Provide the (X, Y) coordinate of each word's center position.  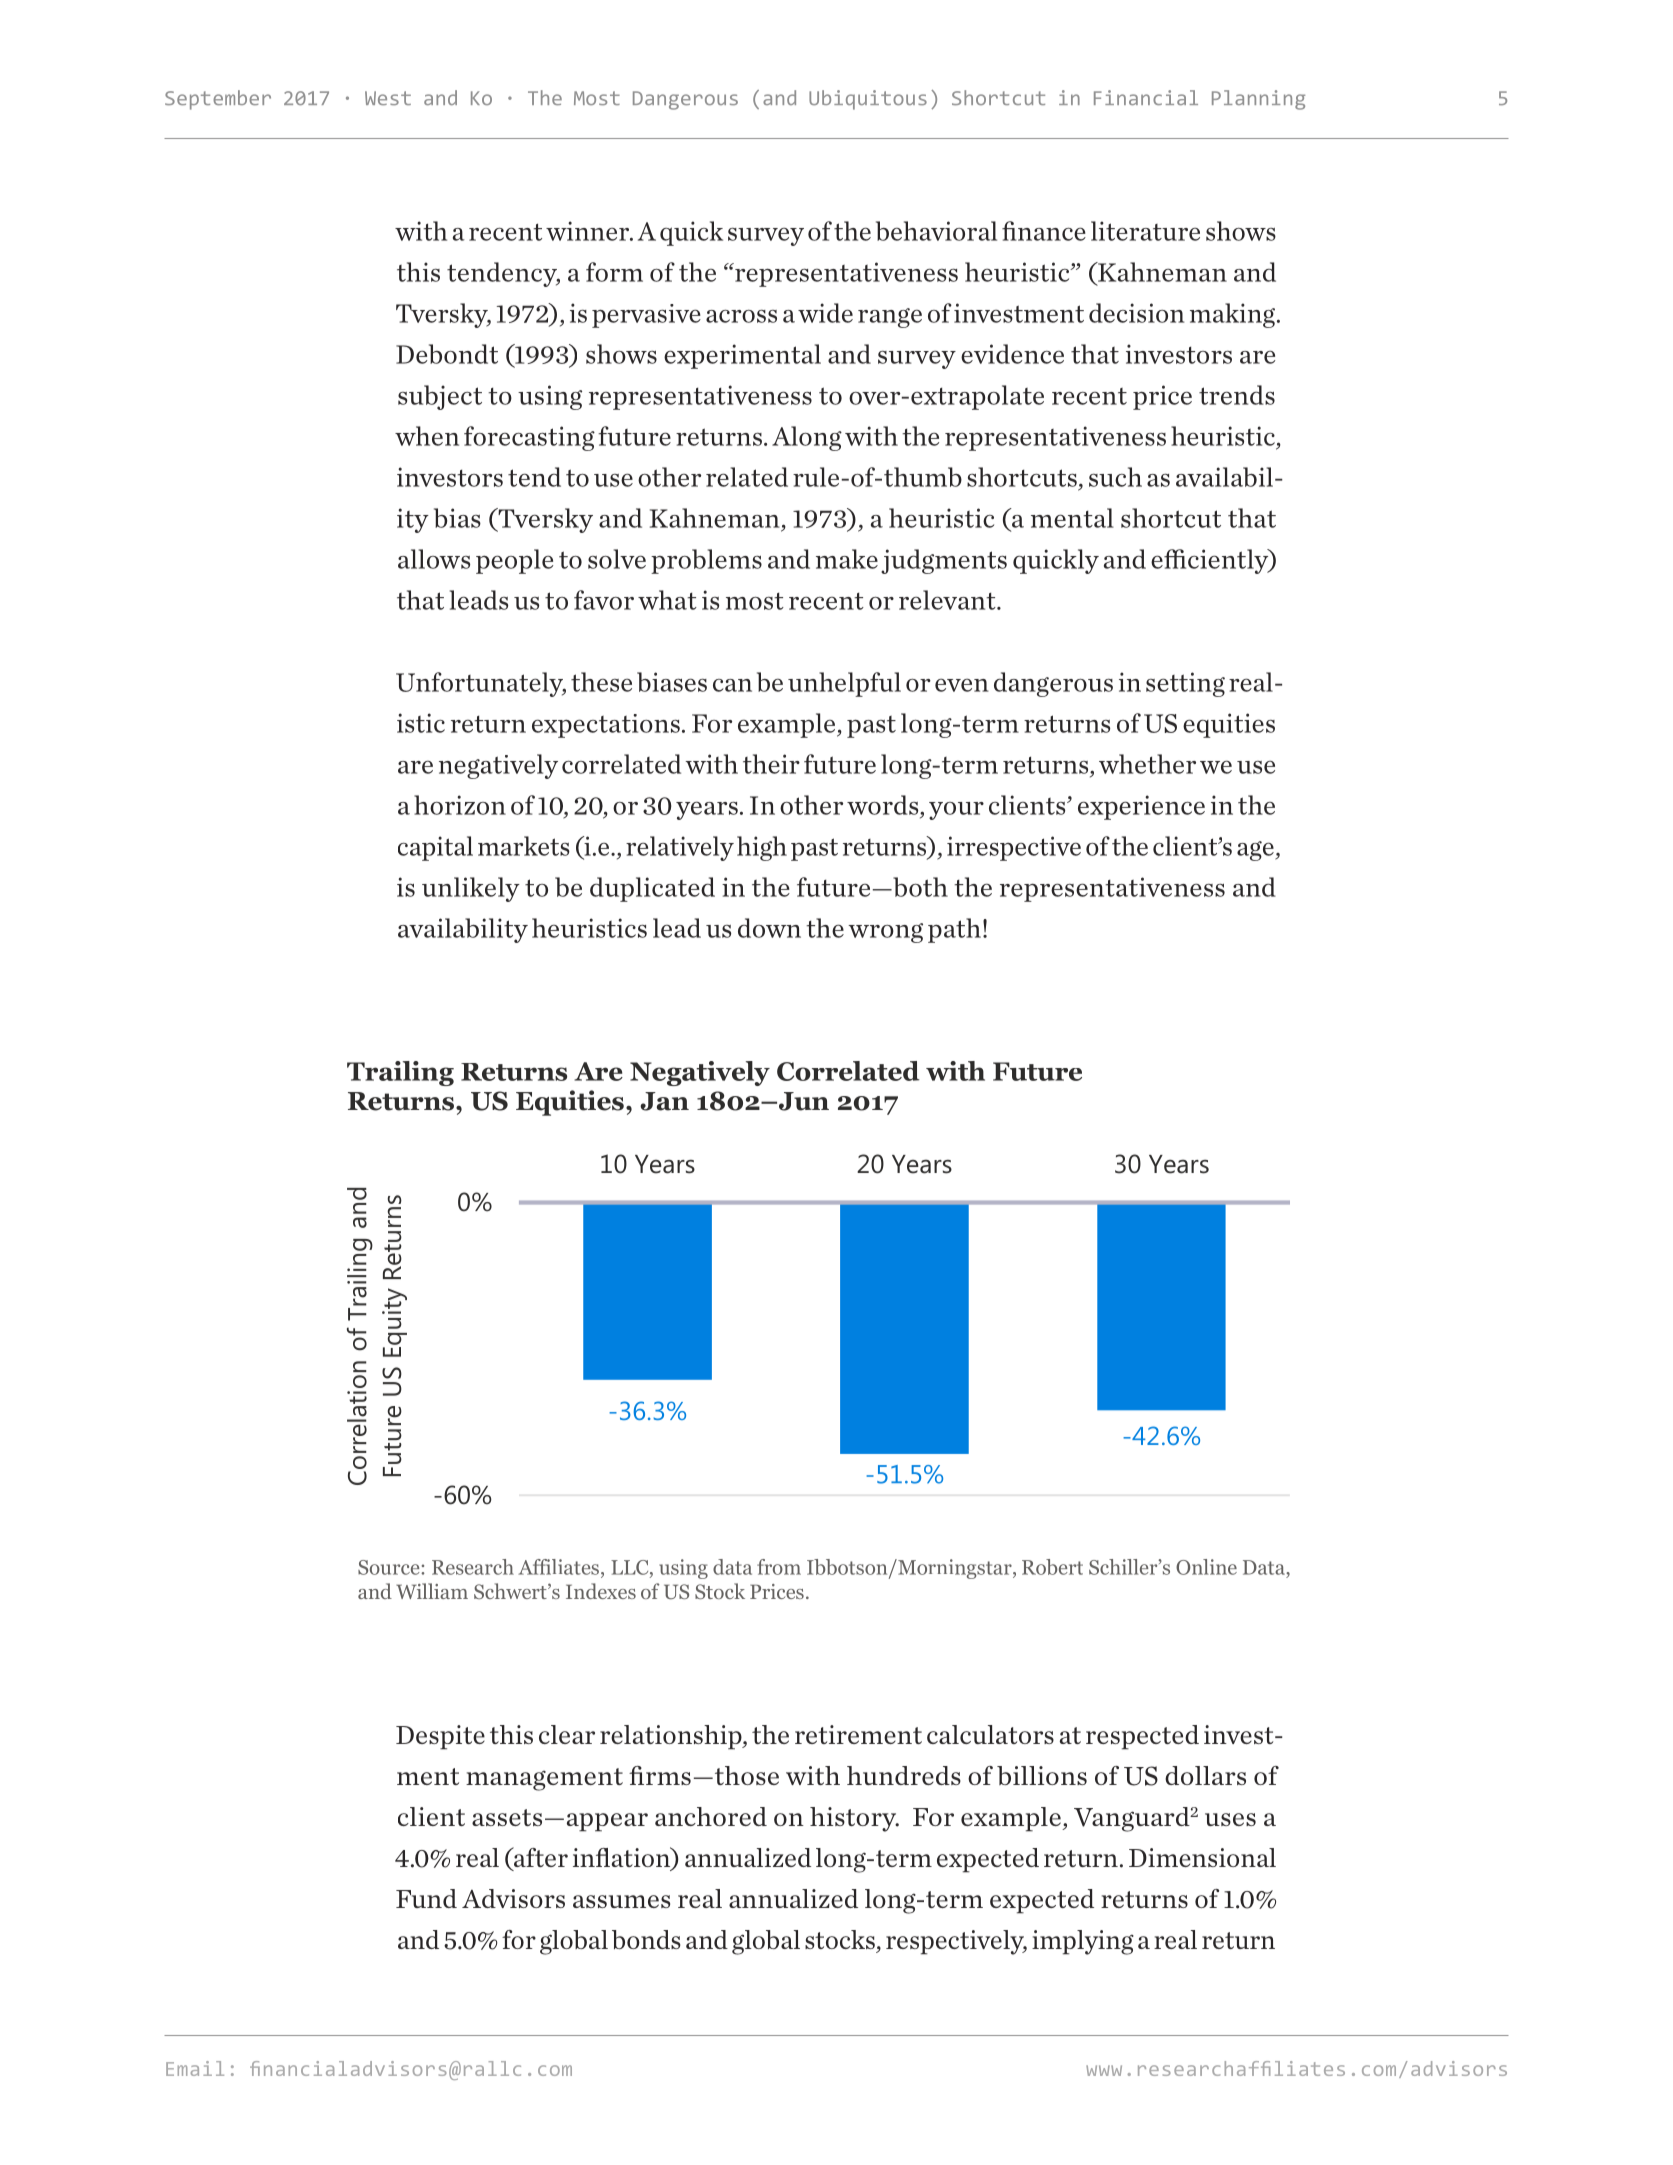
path (954, 930)
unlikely (471, 889)
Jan (664, 1101)
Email (195, 2068)
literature (1145, 231)
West (388, 98)
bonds (646, 1939)
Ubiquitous (868, 100)
